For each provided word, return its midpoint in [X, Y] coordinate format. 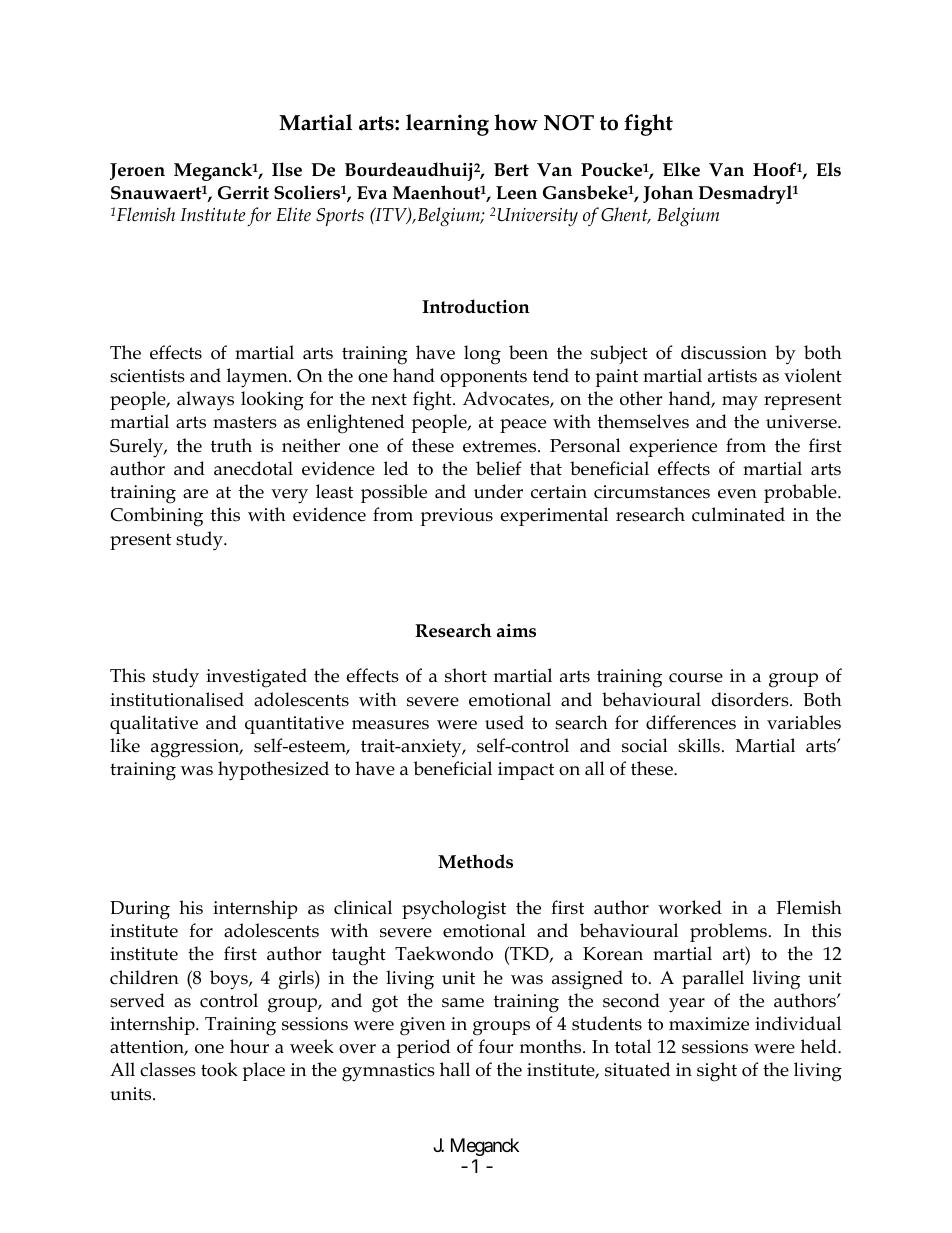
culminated [738, 514]
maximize [709, 1024]
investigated [256, 678]
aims [516, 631]
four [496, 1046]
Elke [681, 169]
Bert [511, 170]
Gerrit [243, 193]
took [219, 1069]
